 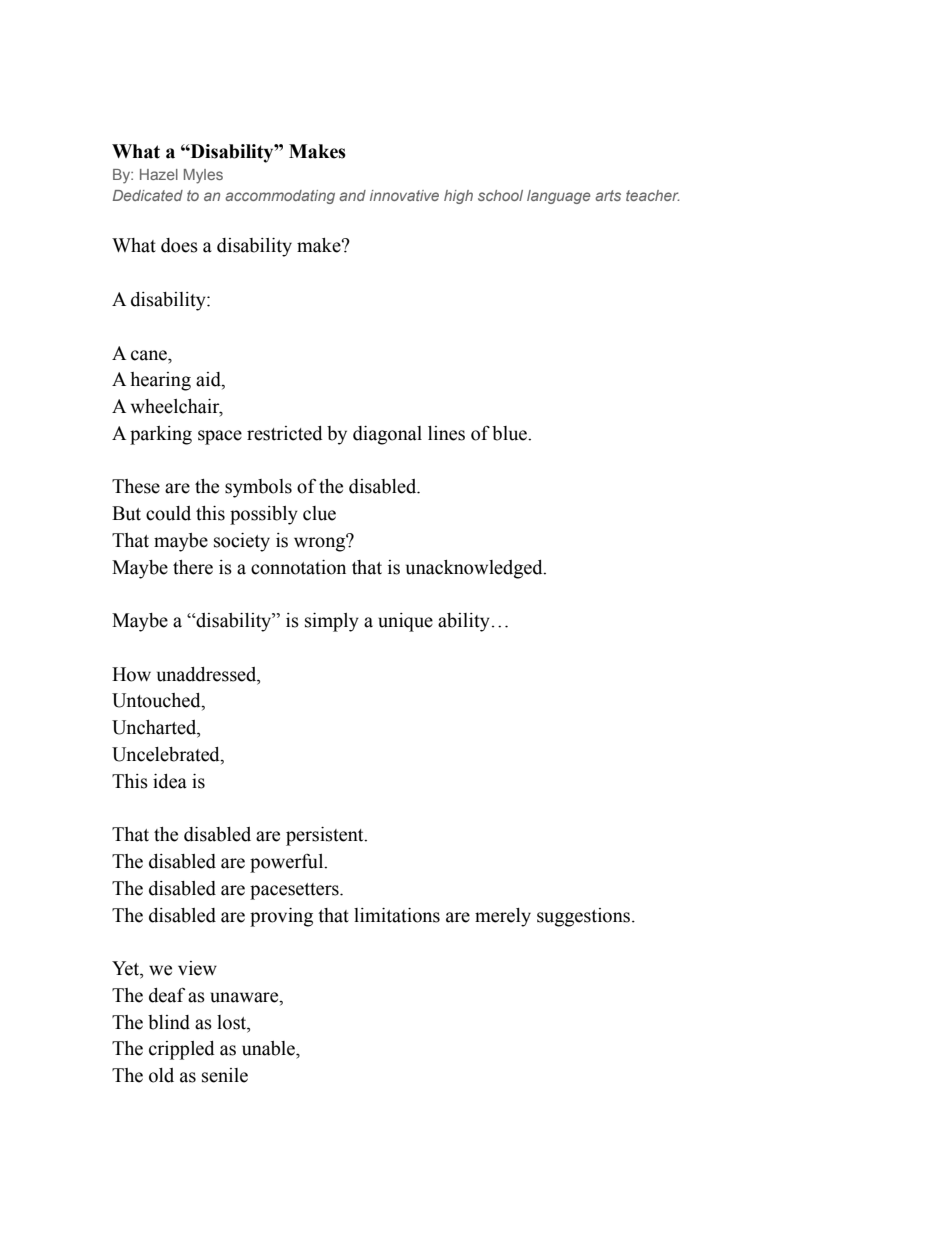 I want to click on crippled, so click(x=182, y=1050).
